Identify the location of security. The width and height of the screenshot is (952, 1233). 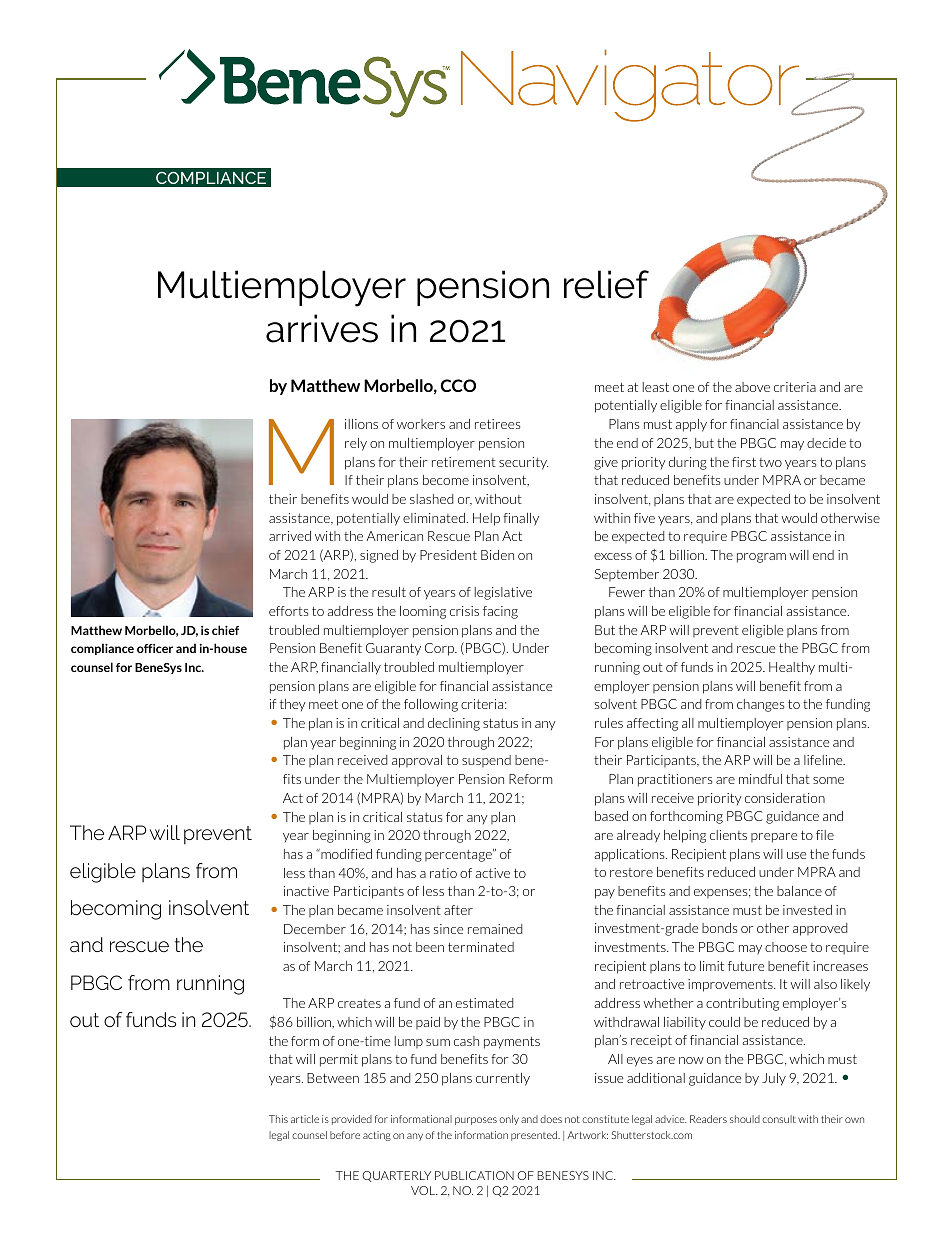
(523, 463).
